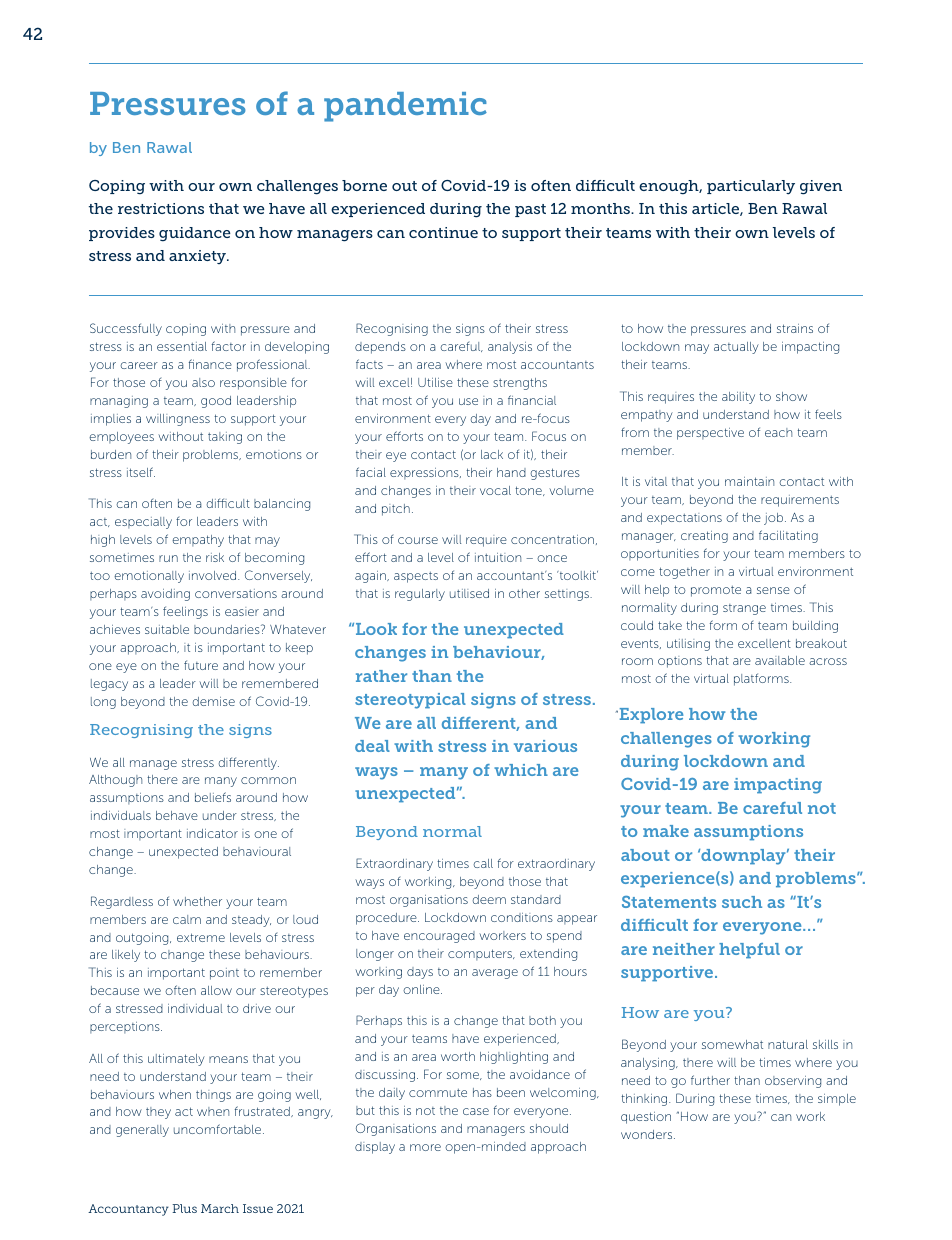 The width and height of the screenshot is (952, 1240). What do you see at coordinates (410, 701) in the screenshot?
I see `stereotypical` at bounding box center [410, 701].
